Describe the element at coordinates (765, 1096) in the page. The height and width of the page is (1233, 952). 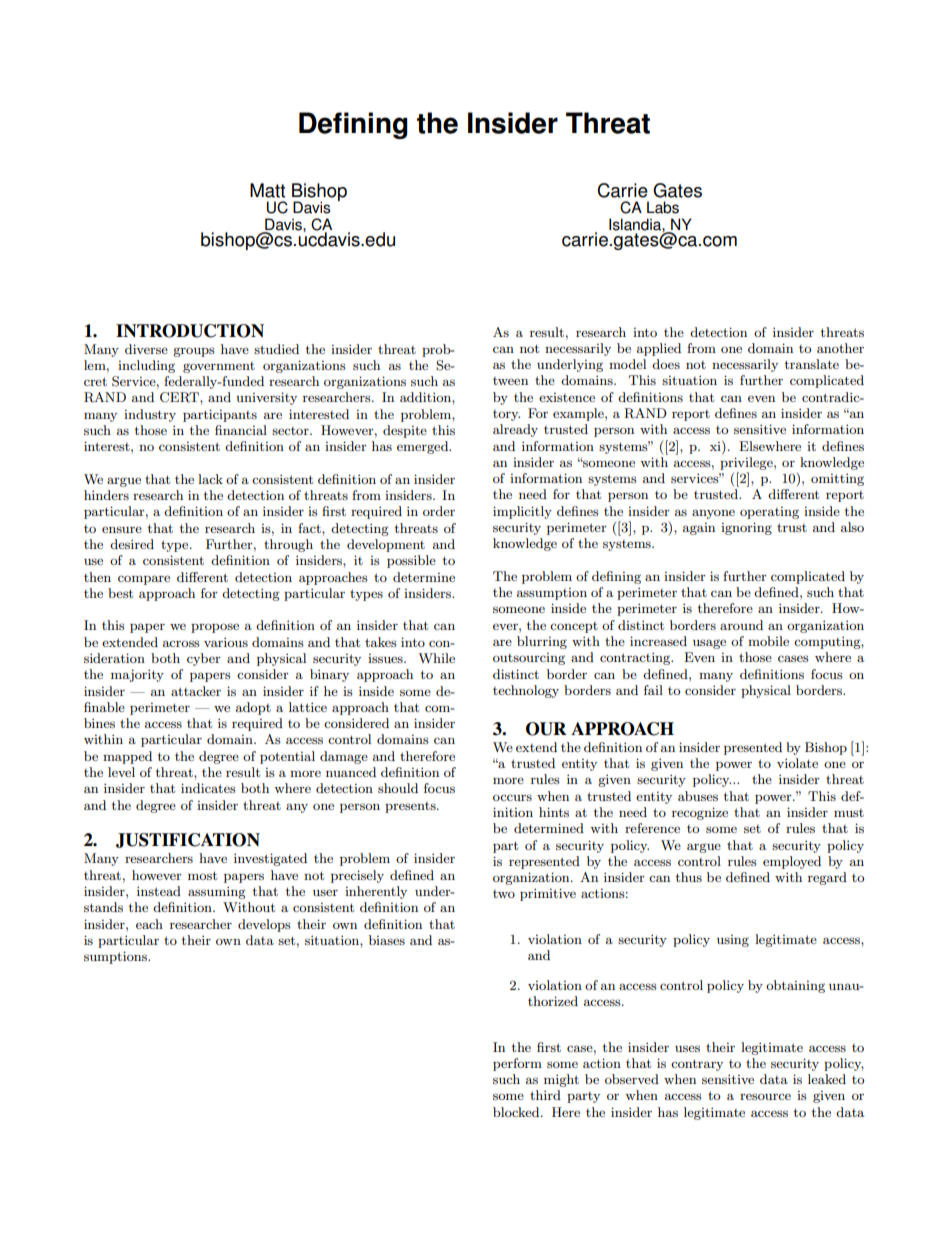
I see `resource` at that location.
